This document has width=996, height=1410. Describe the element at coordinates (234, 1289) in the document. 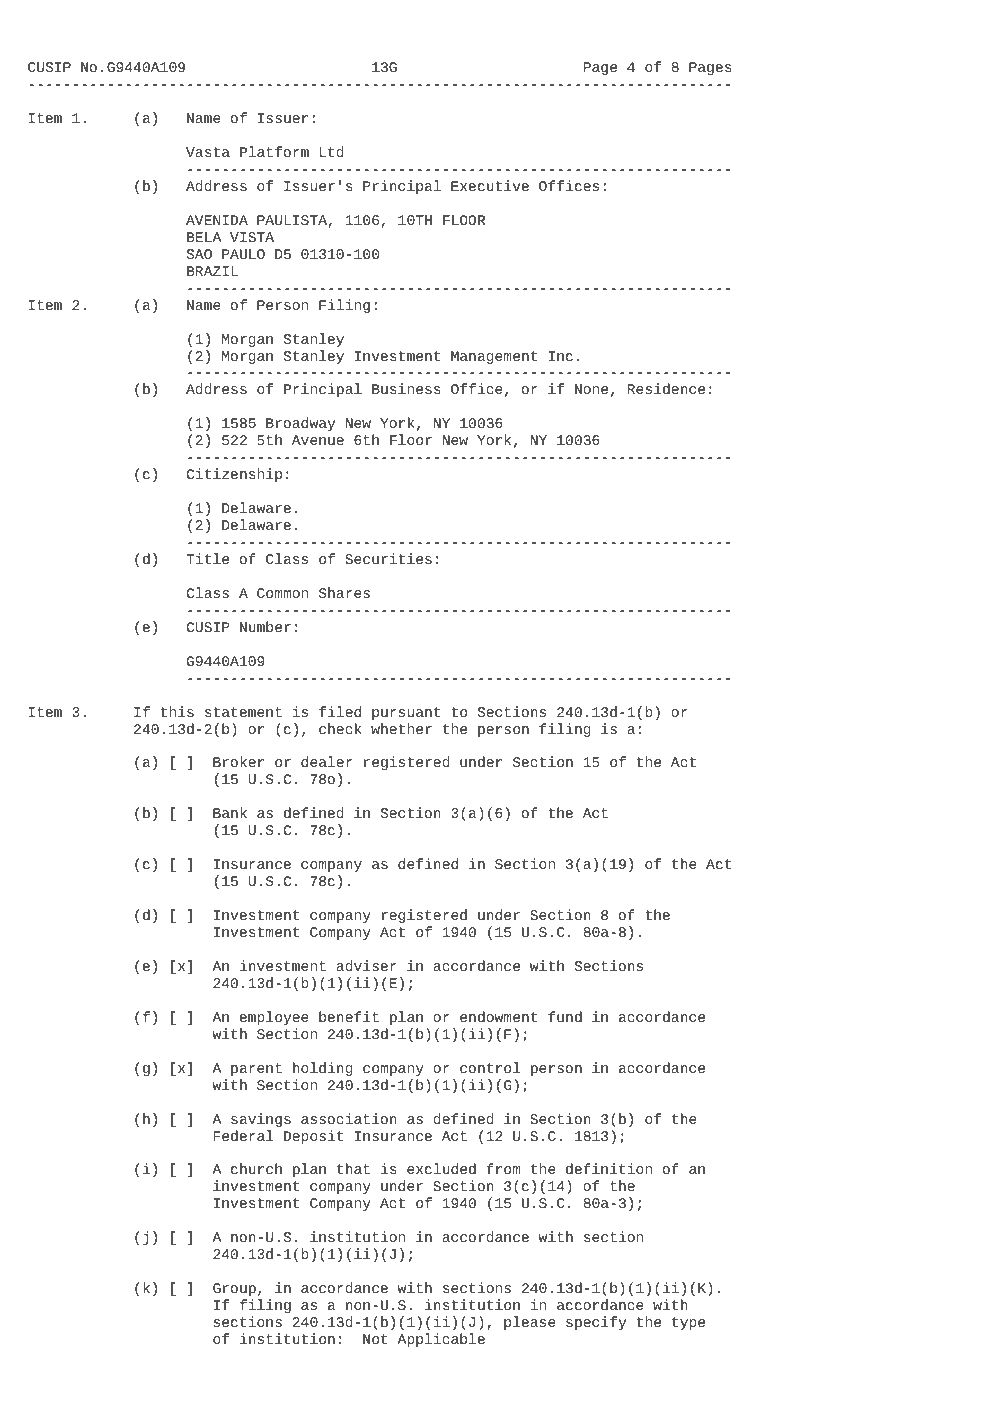

I see `Group` at that location.
